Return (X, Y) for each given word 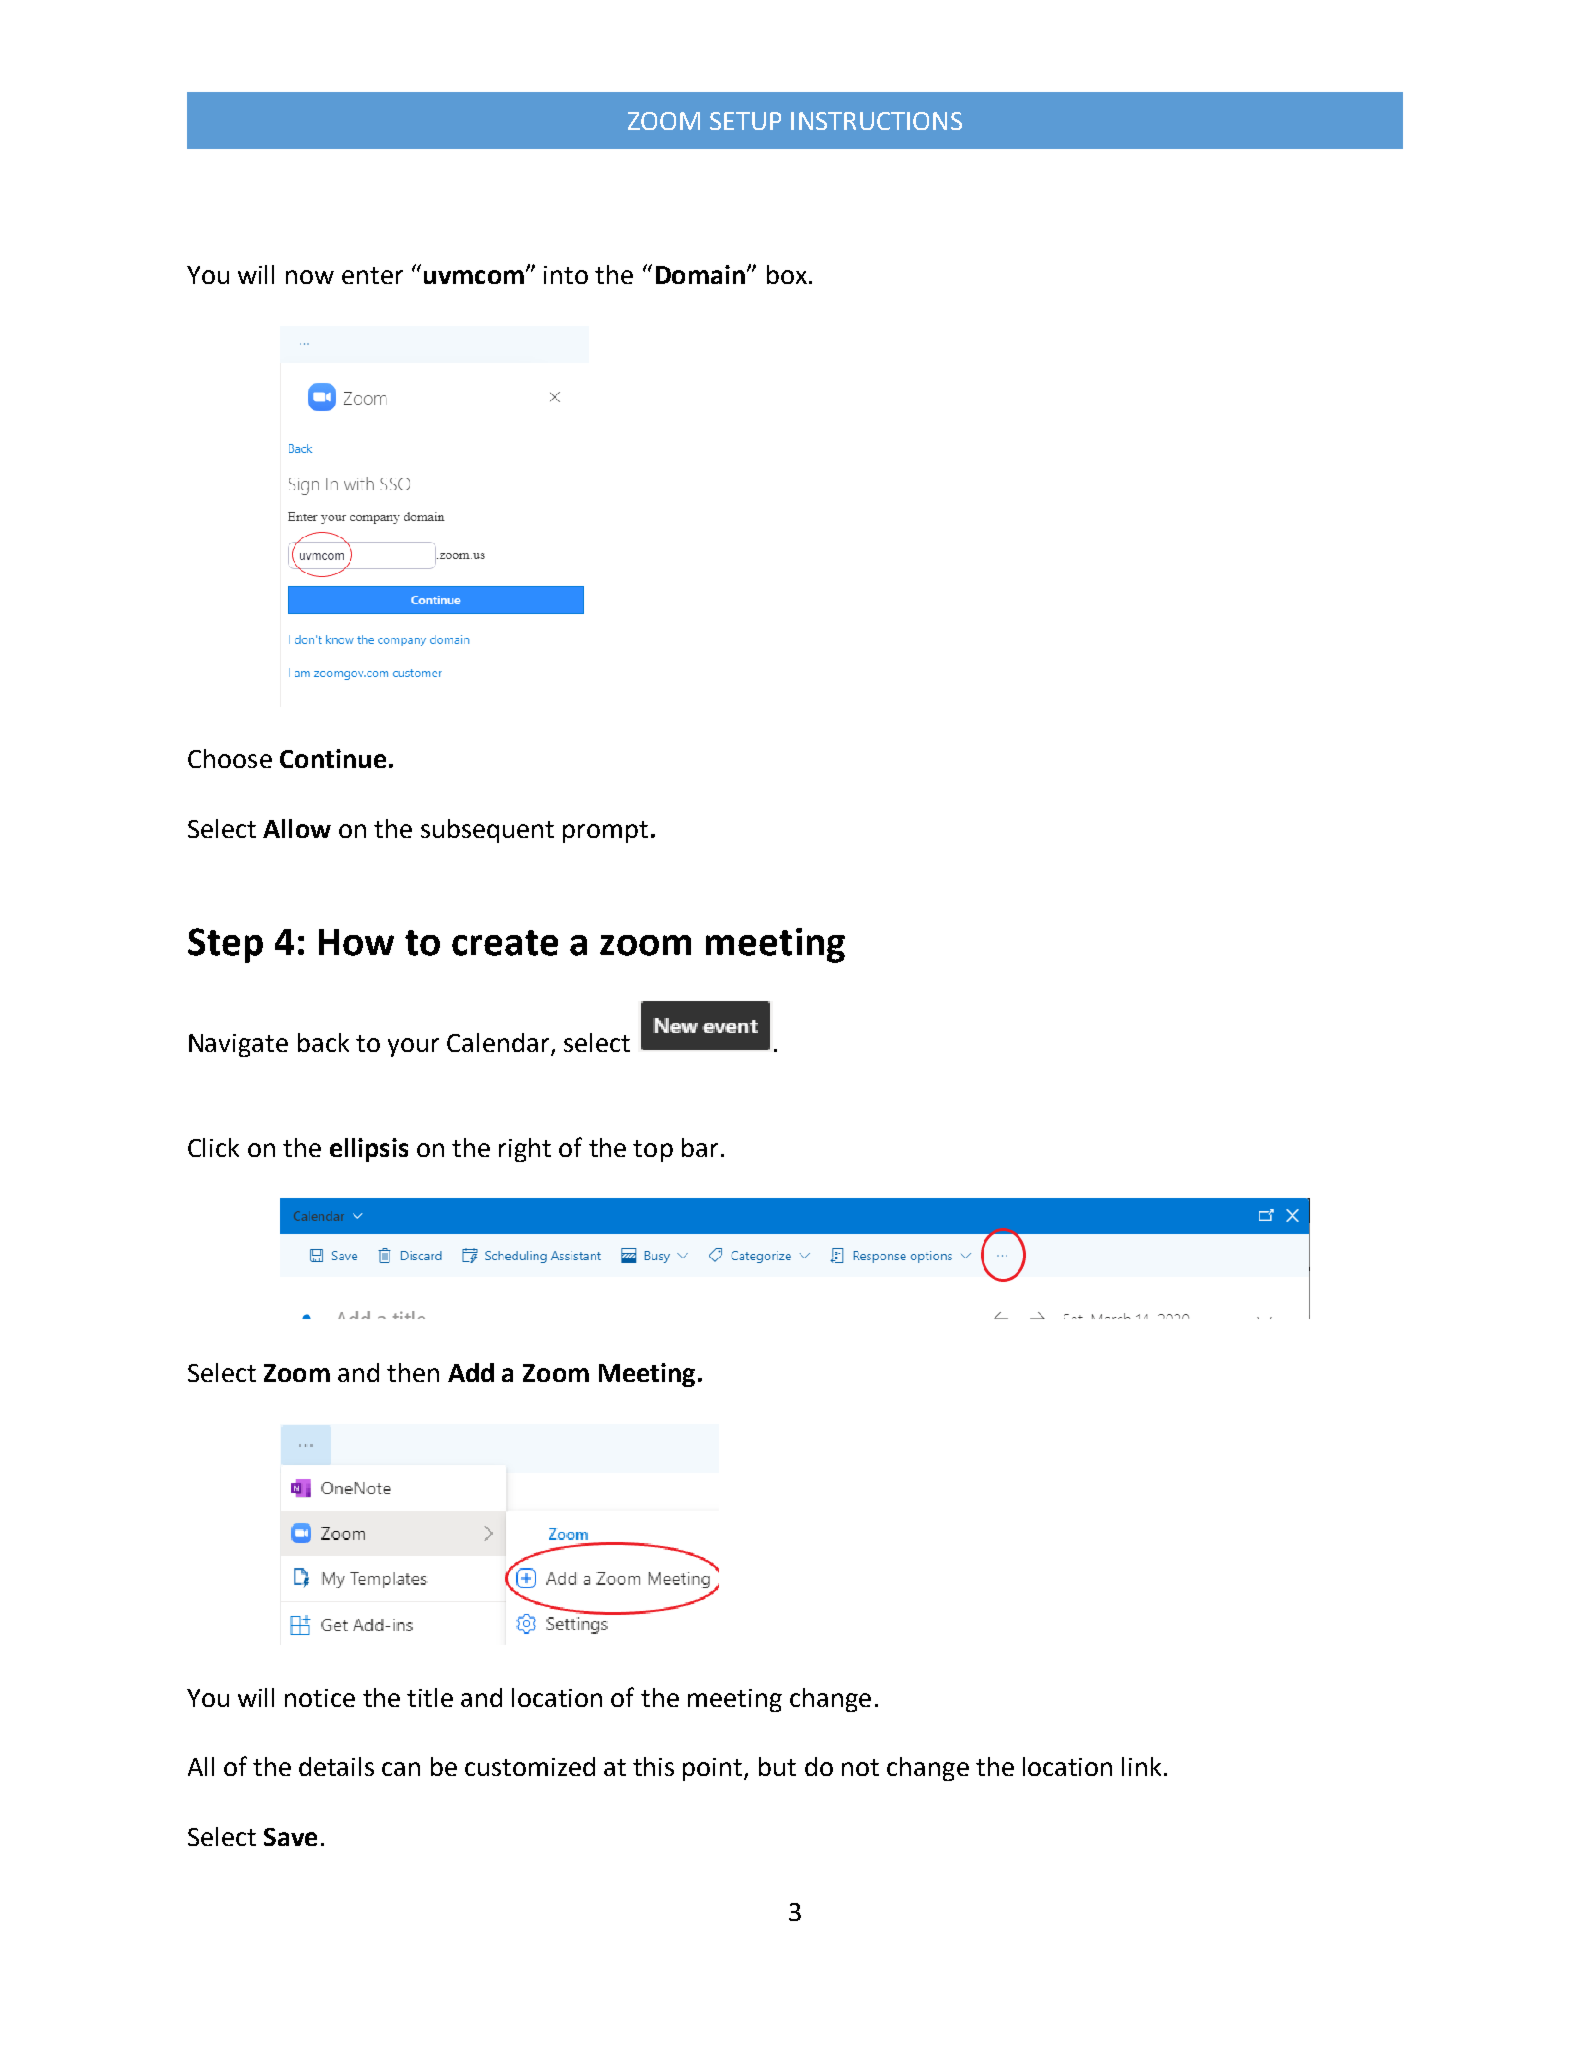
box (787, 274)
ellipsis (369, 1150)
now (310, 277)
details (336, 1766)
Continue (333, 758)
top (653, 1151)
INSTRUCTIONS (876, 121)
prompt (605, 832)
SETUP (745, 121)
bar (700, 1147)
